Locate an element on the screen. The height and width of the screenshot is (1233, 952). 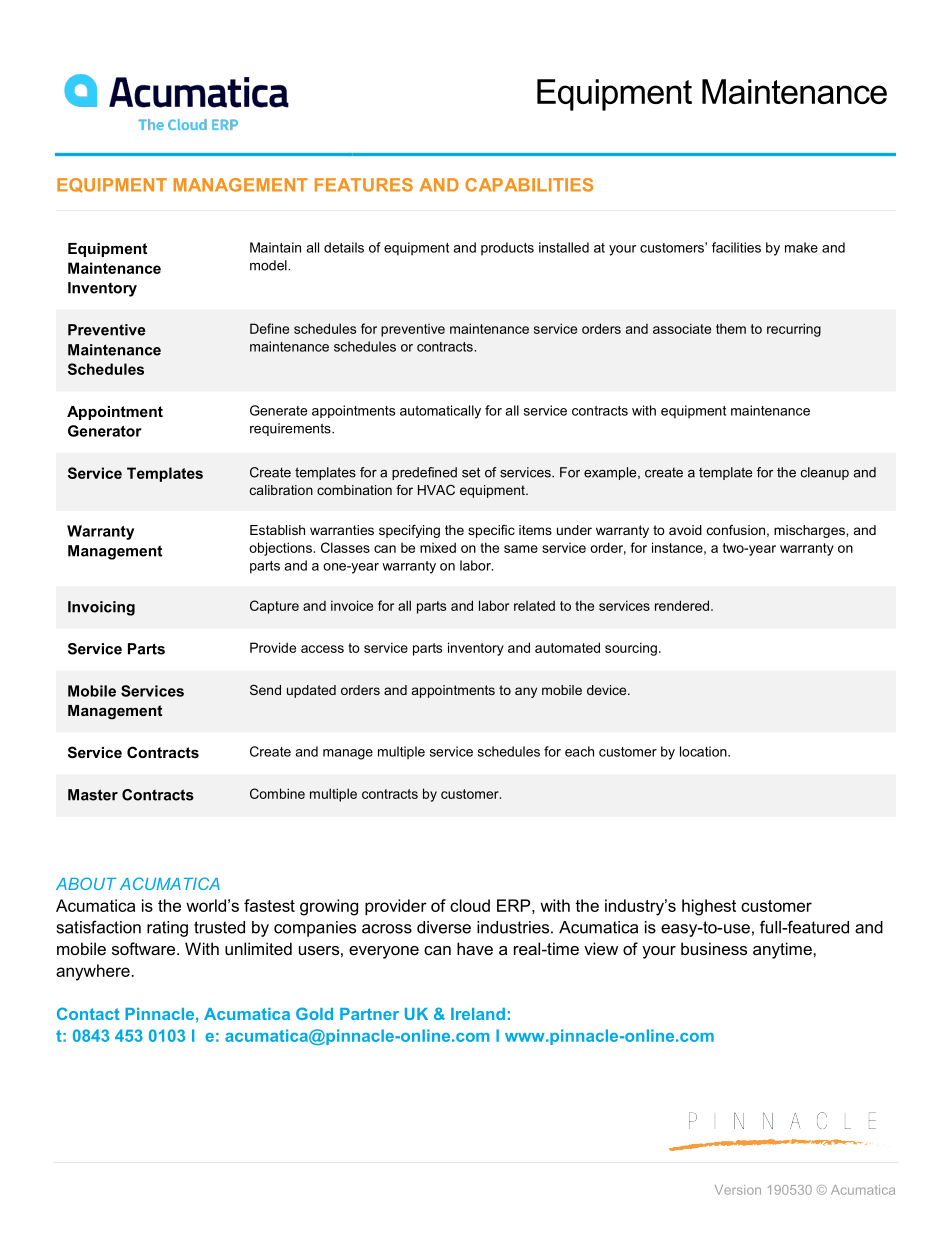
Version is located at coordinates (738, 1190).
